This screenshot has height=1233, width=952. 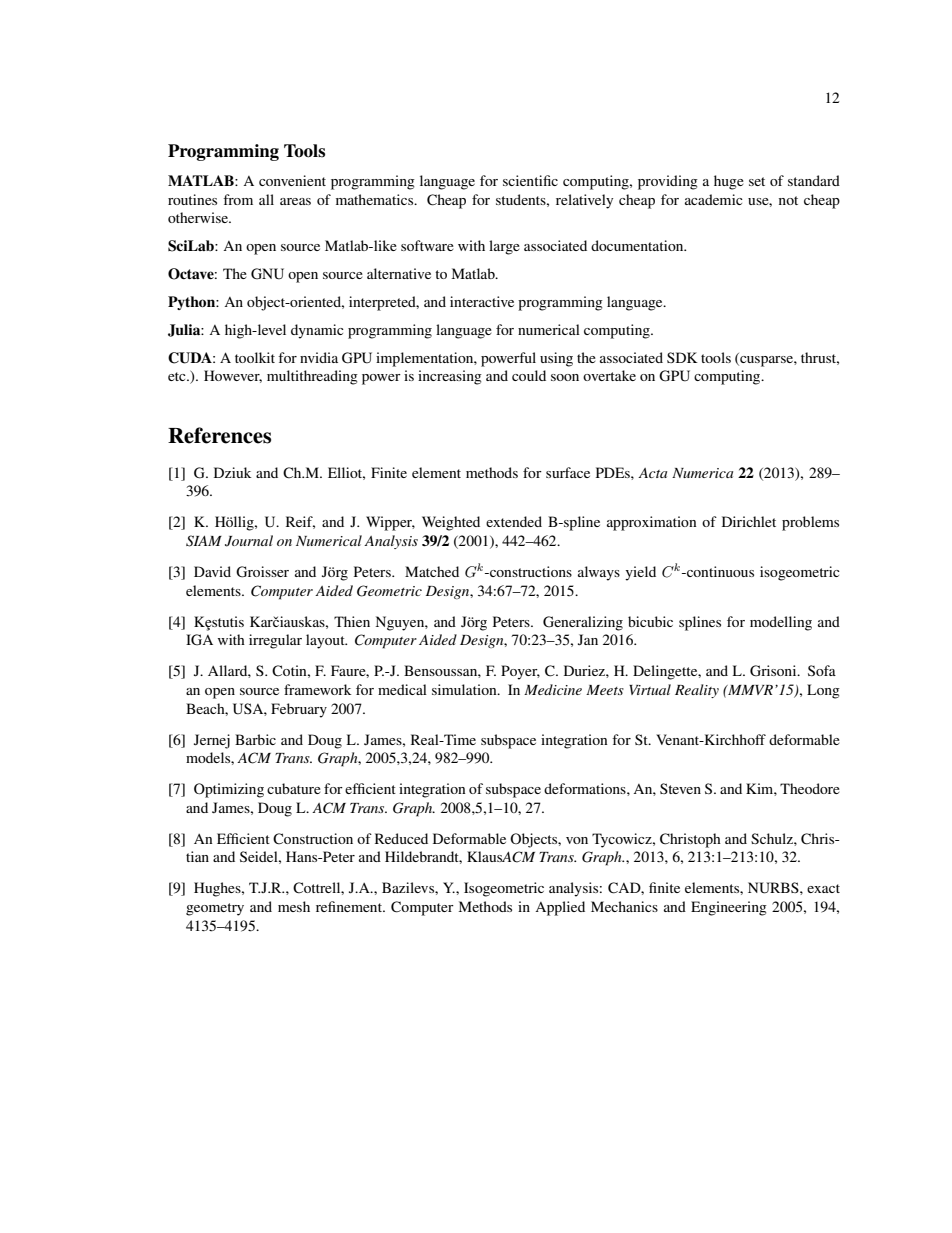 What do you see at coordinates (465, 689) in the screenshot?
I see `simulation` at bounding box center [465, 689].
